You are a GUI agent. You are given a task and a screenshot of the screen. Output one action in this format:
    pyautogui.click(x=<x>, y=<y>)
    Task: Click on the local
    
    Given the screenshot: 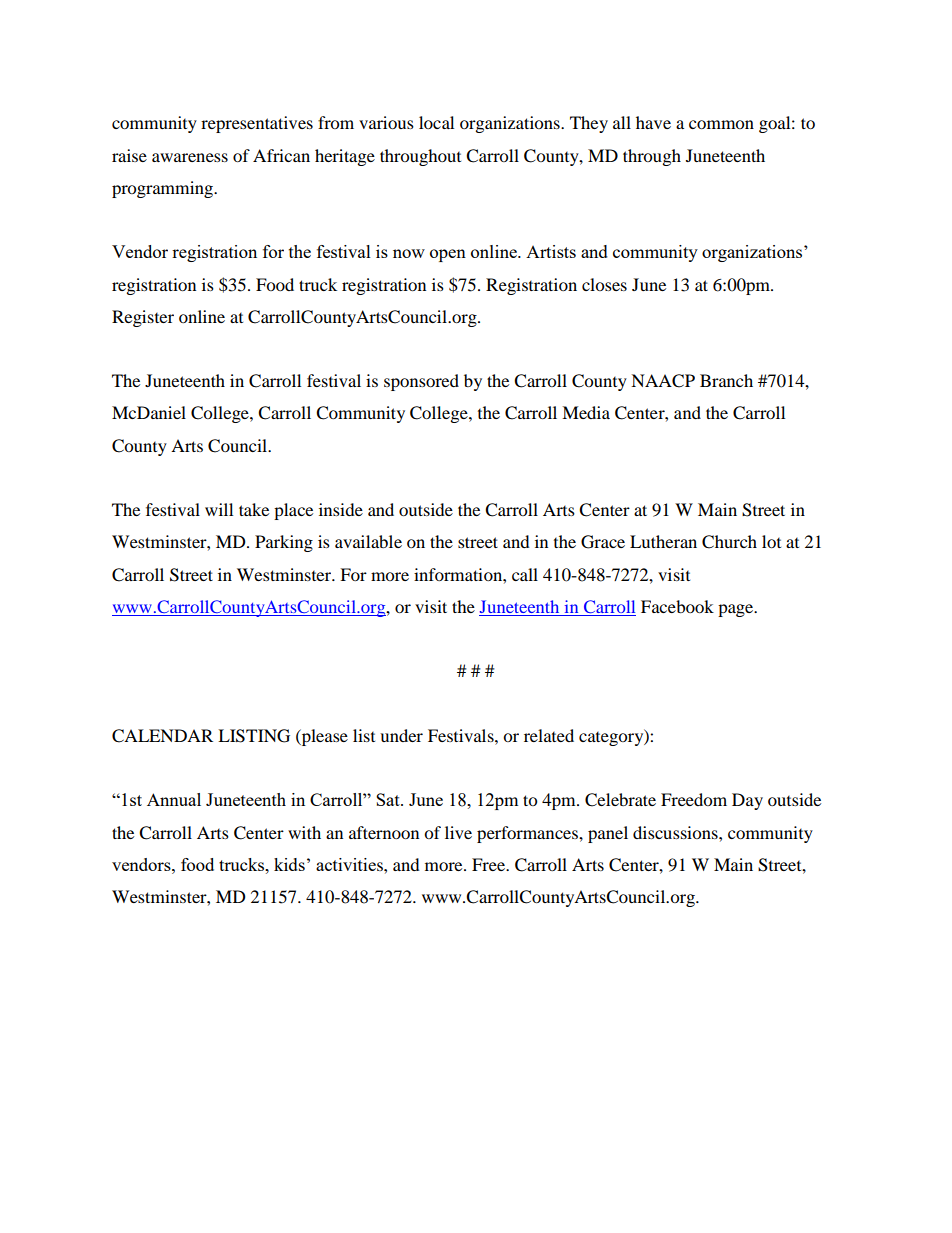 What is the action you would take?
    pyautogui.click(x=436, y=122)
